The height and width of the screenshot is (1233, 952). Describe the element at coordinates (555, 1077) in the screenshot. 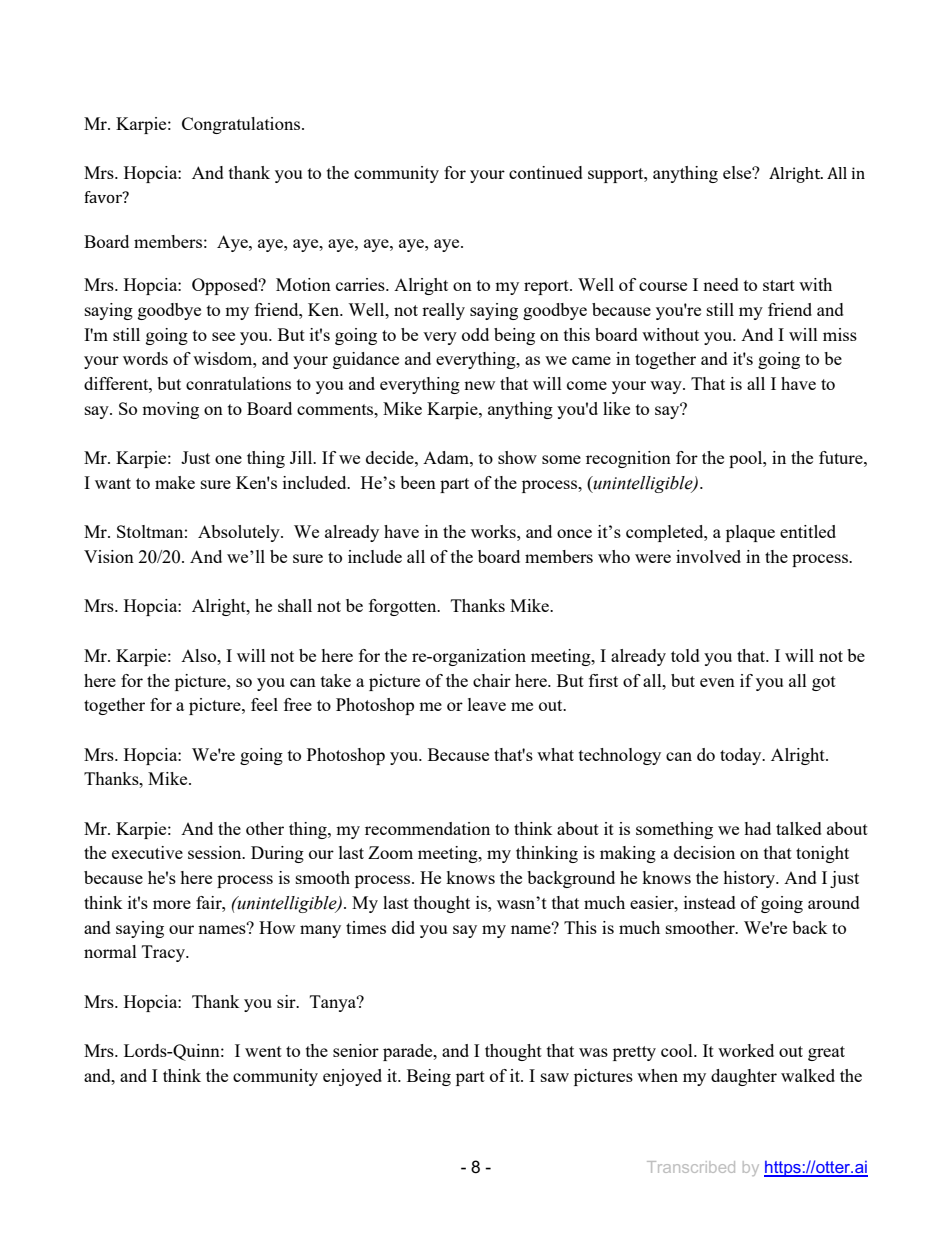

I see `saw` at that location.
